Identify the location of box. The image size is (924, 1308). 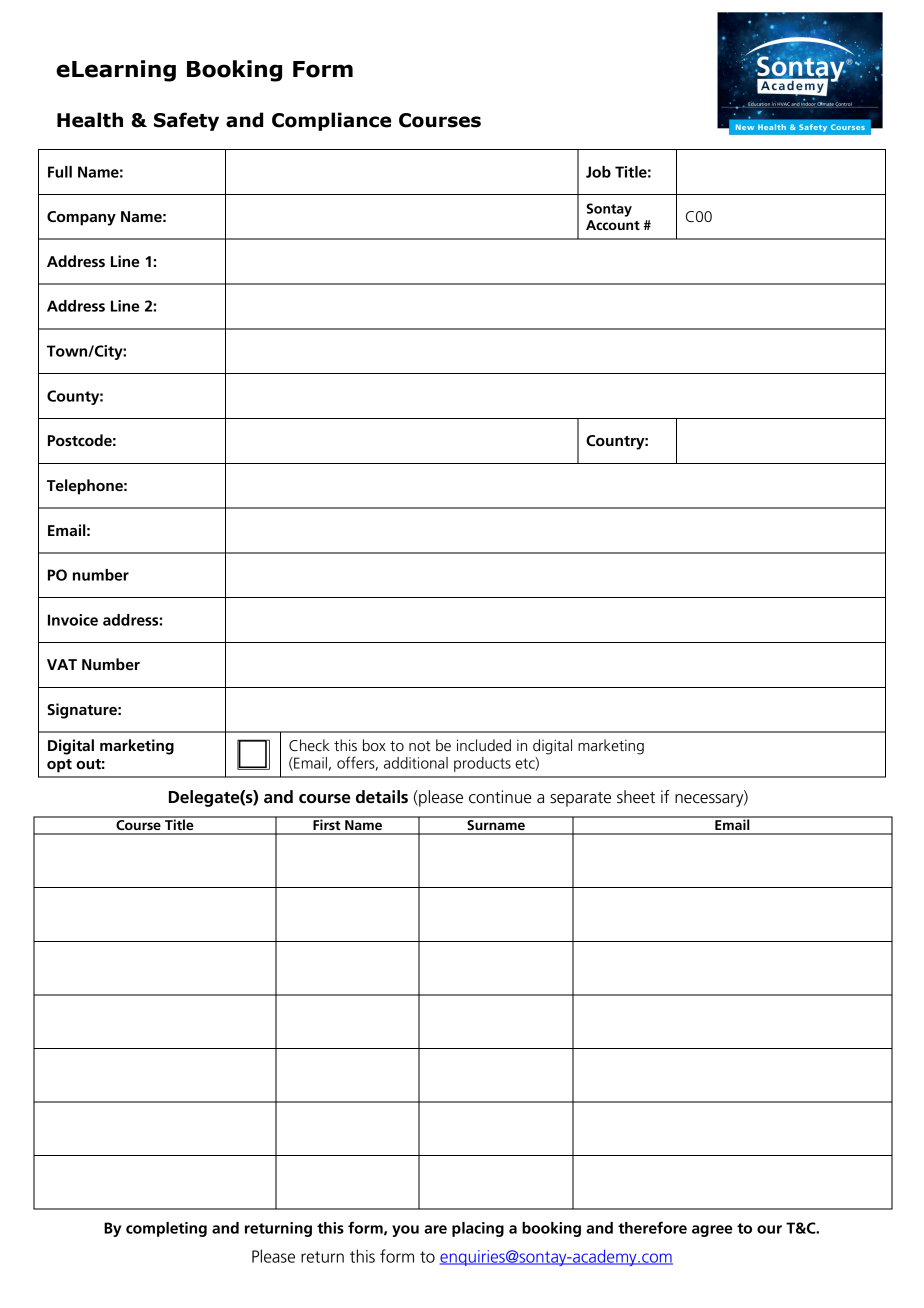
(374, 745).
